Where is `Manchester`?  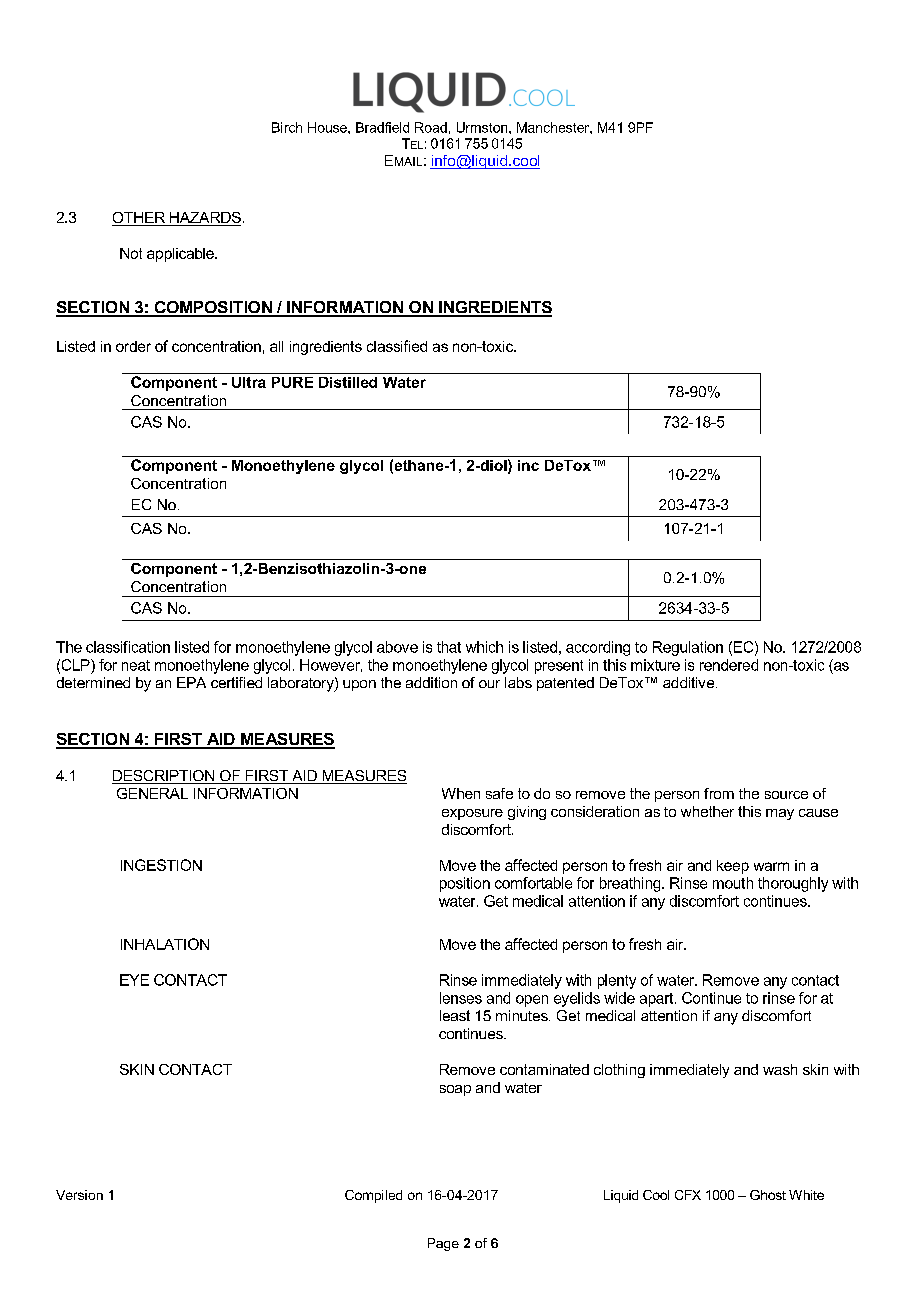
Manchester is located at coordinates (554, 127).
